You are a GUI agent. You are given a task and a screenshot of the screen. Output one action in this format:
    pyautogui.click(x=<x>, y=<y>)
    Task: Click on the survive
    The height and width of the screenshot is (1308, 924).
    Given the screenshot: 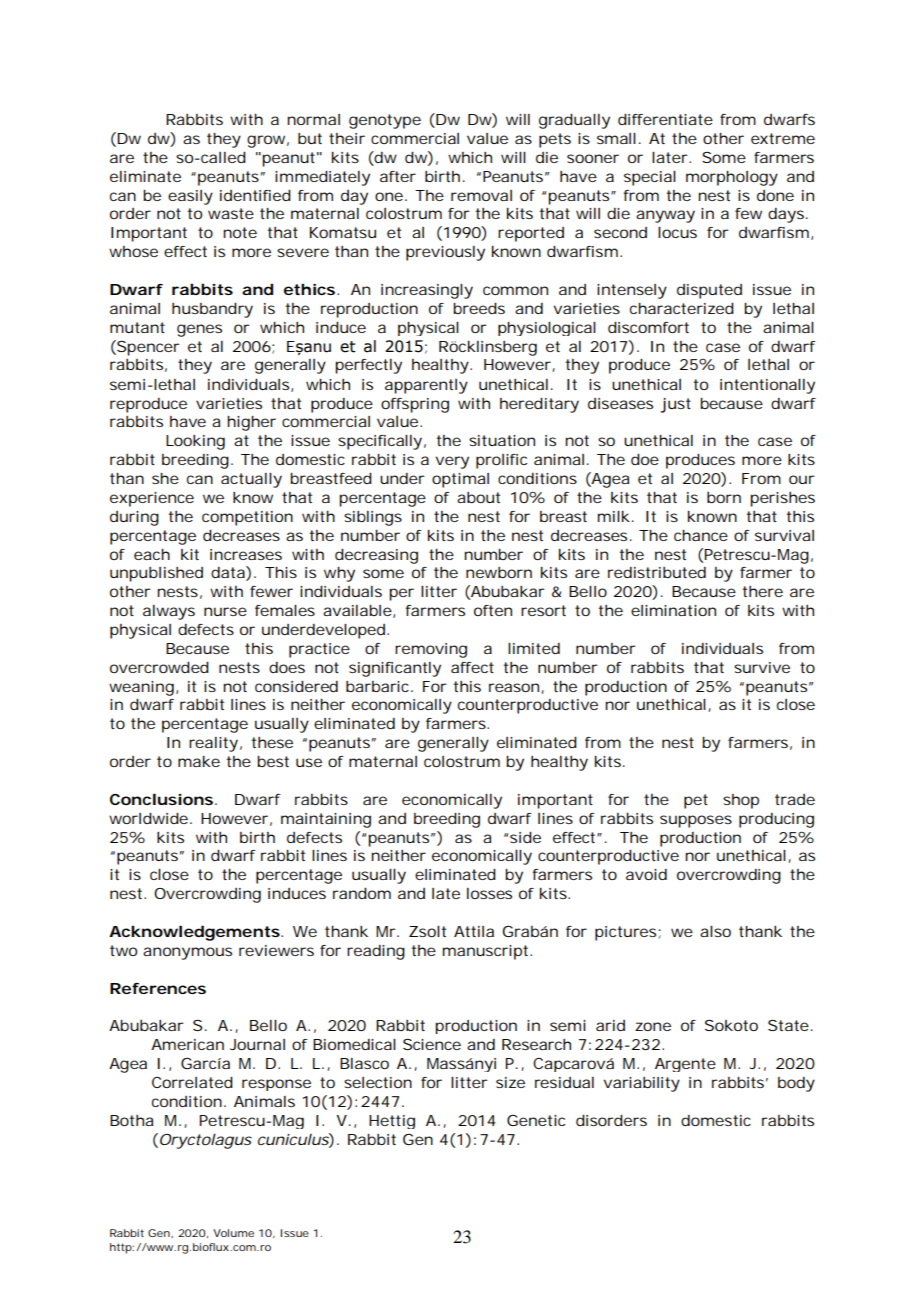 What is the action you would take?
    pyautogui.click(x=762, y=667)
